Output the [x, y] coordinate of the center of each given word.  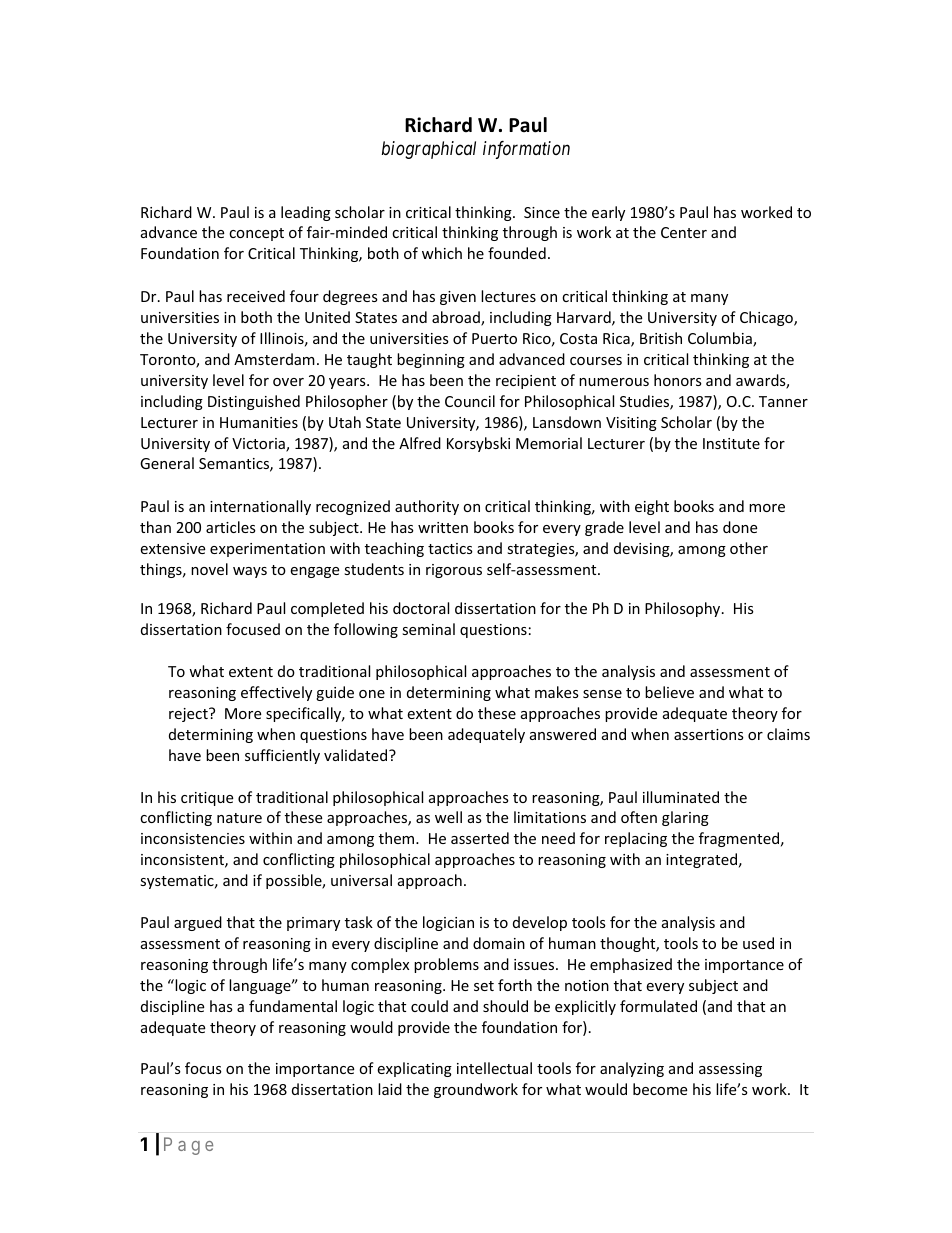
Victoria [259, 445]
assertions [709, 734]
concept [256, 234]
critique [207, 799]
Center [684, 232]
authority [427, 507]
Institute [731, 443]
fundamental [293, 1006]
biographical [429, 150]
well [448, 817]
